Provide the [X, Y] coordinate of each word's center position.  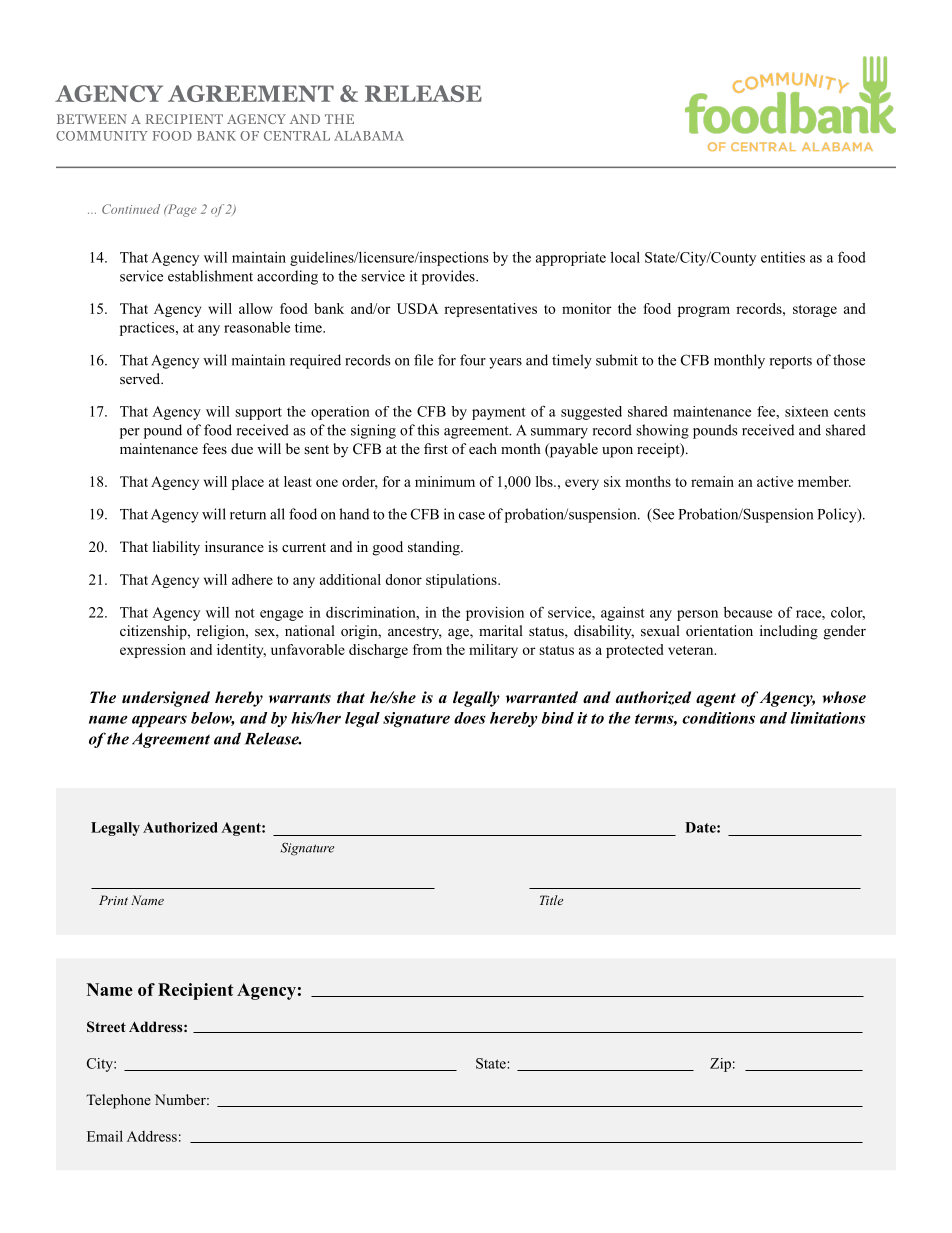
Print [113, 900]
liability [176, 548]
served [141, 378]
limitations [828, 718]
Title [551, 900]
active [775, 481]
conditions [718, 718]
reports [791, 362]
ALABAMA [369, 136]
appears [159, 721]
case [472, 516]
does [470, 718]
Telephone [118, 1101]
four [473, 360]
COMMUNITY [102, 136]
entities [783, 257]
